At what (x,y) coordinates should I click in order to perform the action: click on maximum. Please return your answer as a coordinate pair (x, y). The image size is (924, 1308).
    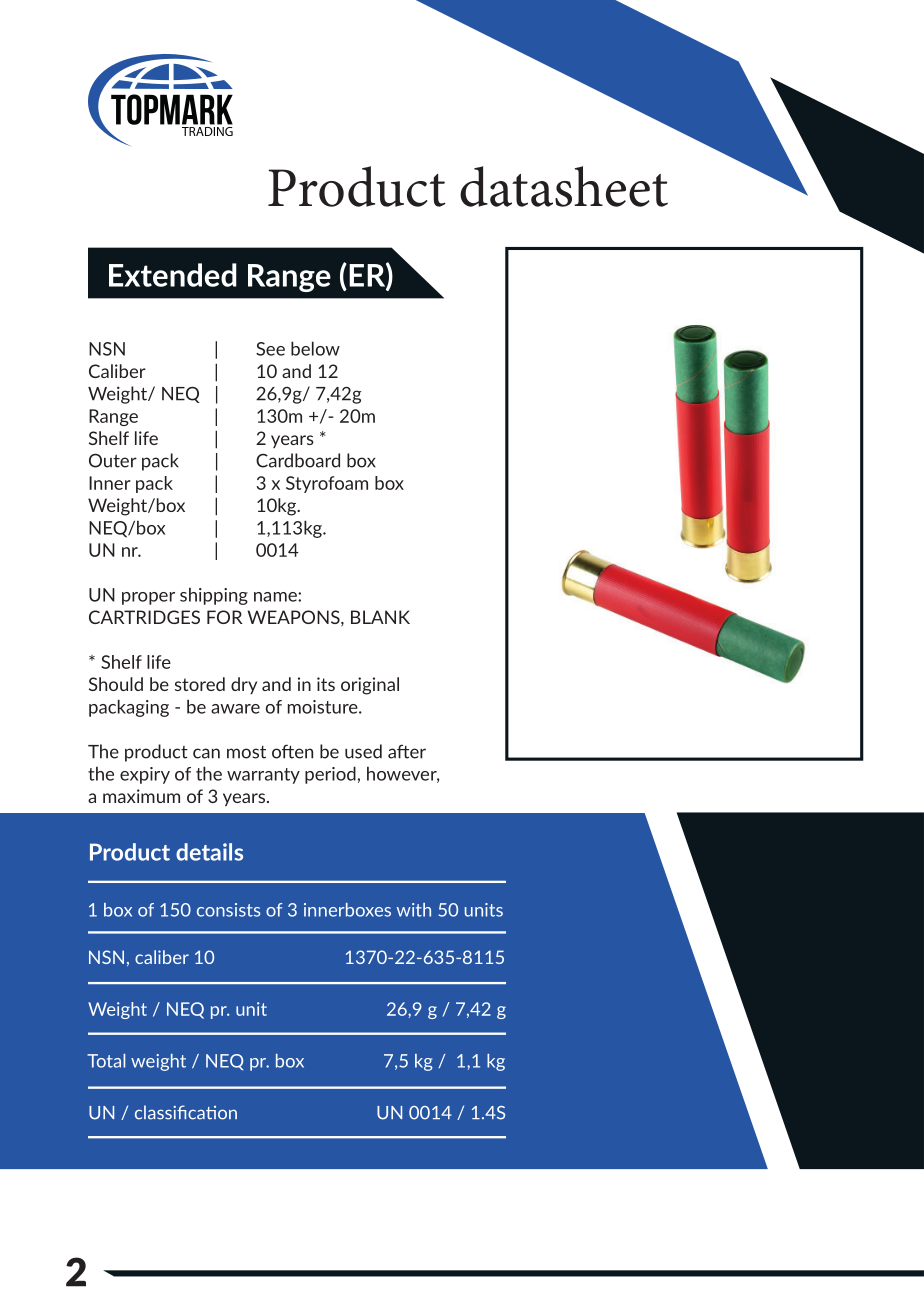
    Looking at the image, I should click on (141, 796).
